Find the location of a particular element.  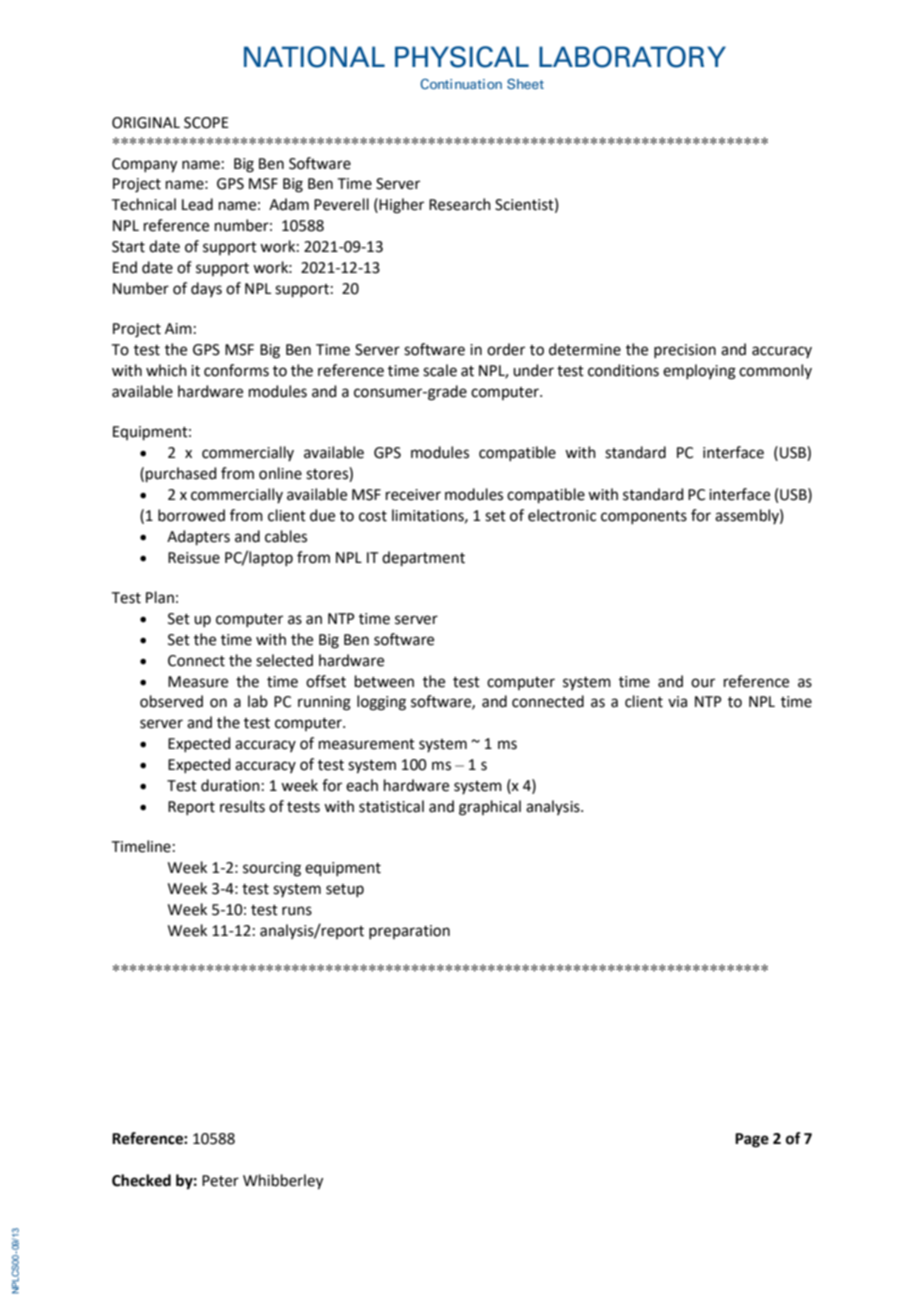

Peter is located at coordinates (220, 1181).
